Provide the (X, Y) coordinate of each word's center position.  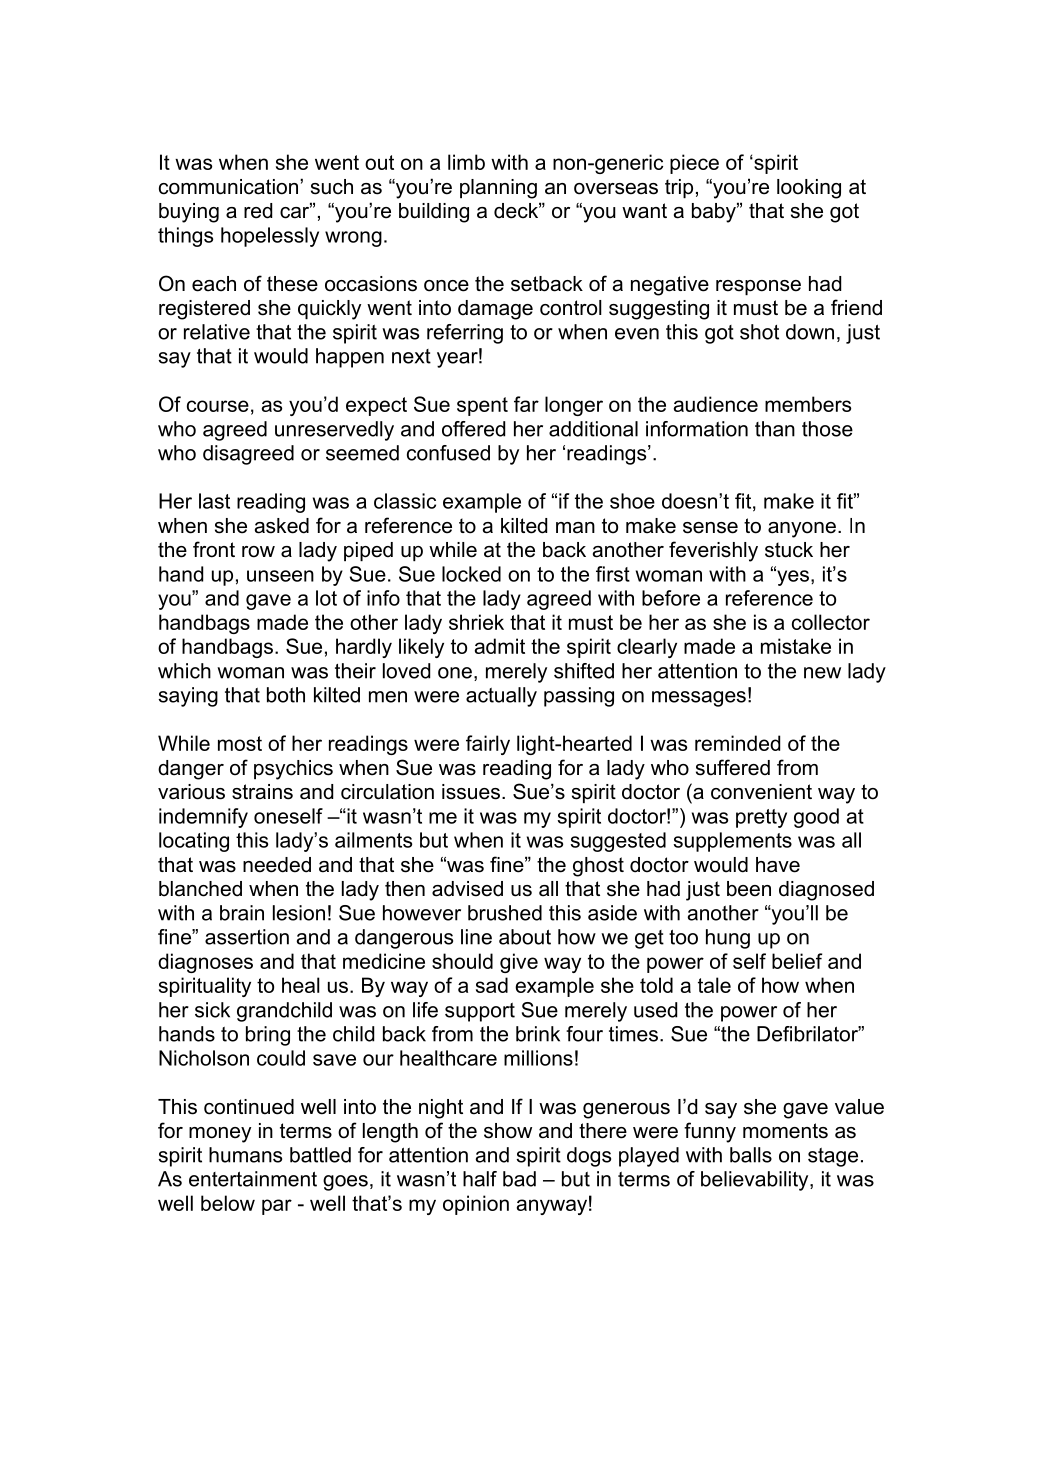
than (775, 429)
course (218, 406)
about (525, 937)
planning (498, 189)
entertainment (253, 1179)
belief (797, 961)
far (526, 404)
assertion (247, 937)
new (822, 673)
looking (809, 189)
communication (230, 187)
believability (756, 1181)
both (286, 695)
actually (501, 697)
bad (519, 1179)
